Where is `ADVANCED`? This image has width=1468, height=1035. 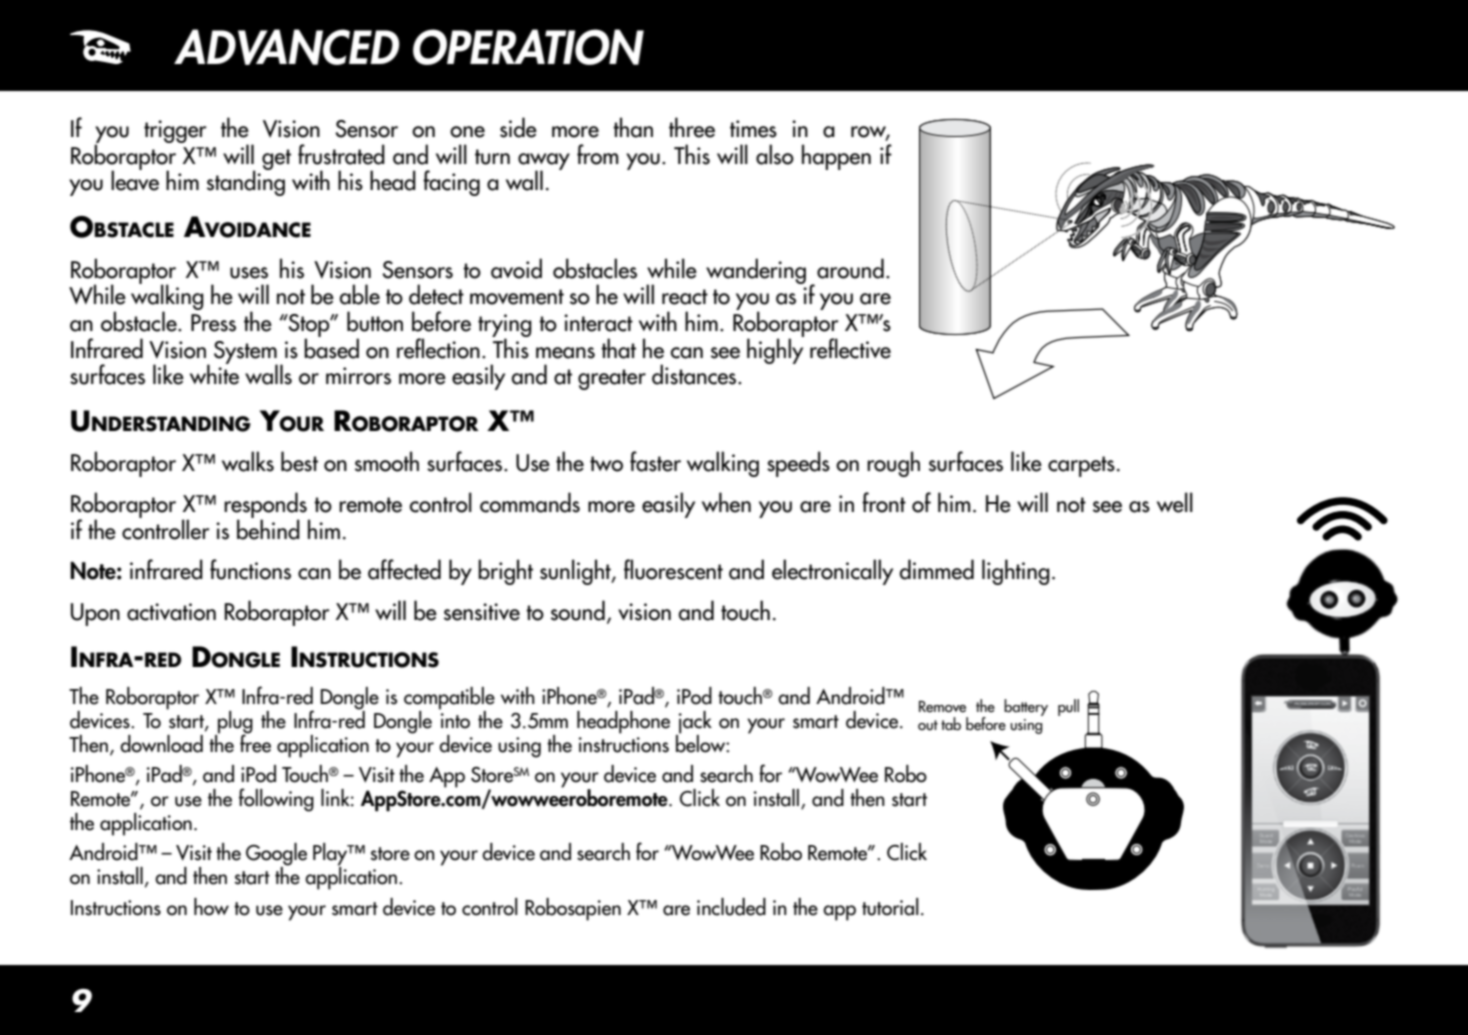 ADVANCED is located at coordinates (287, 47).
